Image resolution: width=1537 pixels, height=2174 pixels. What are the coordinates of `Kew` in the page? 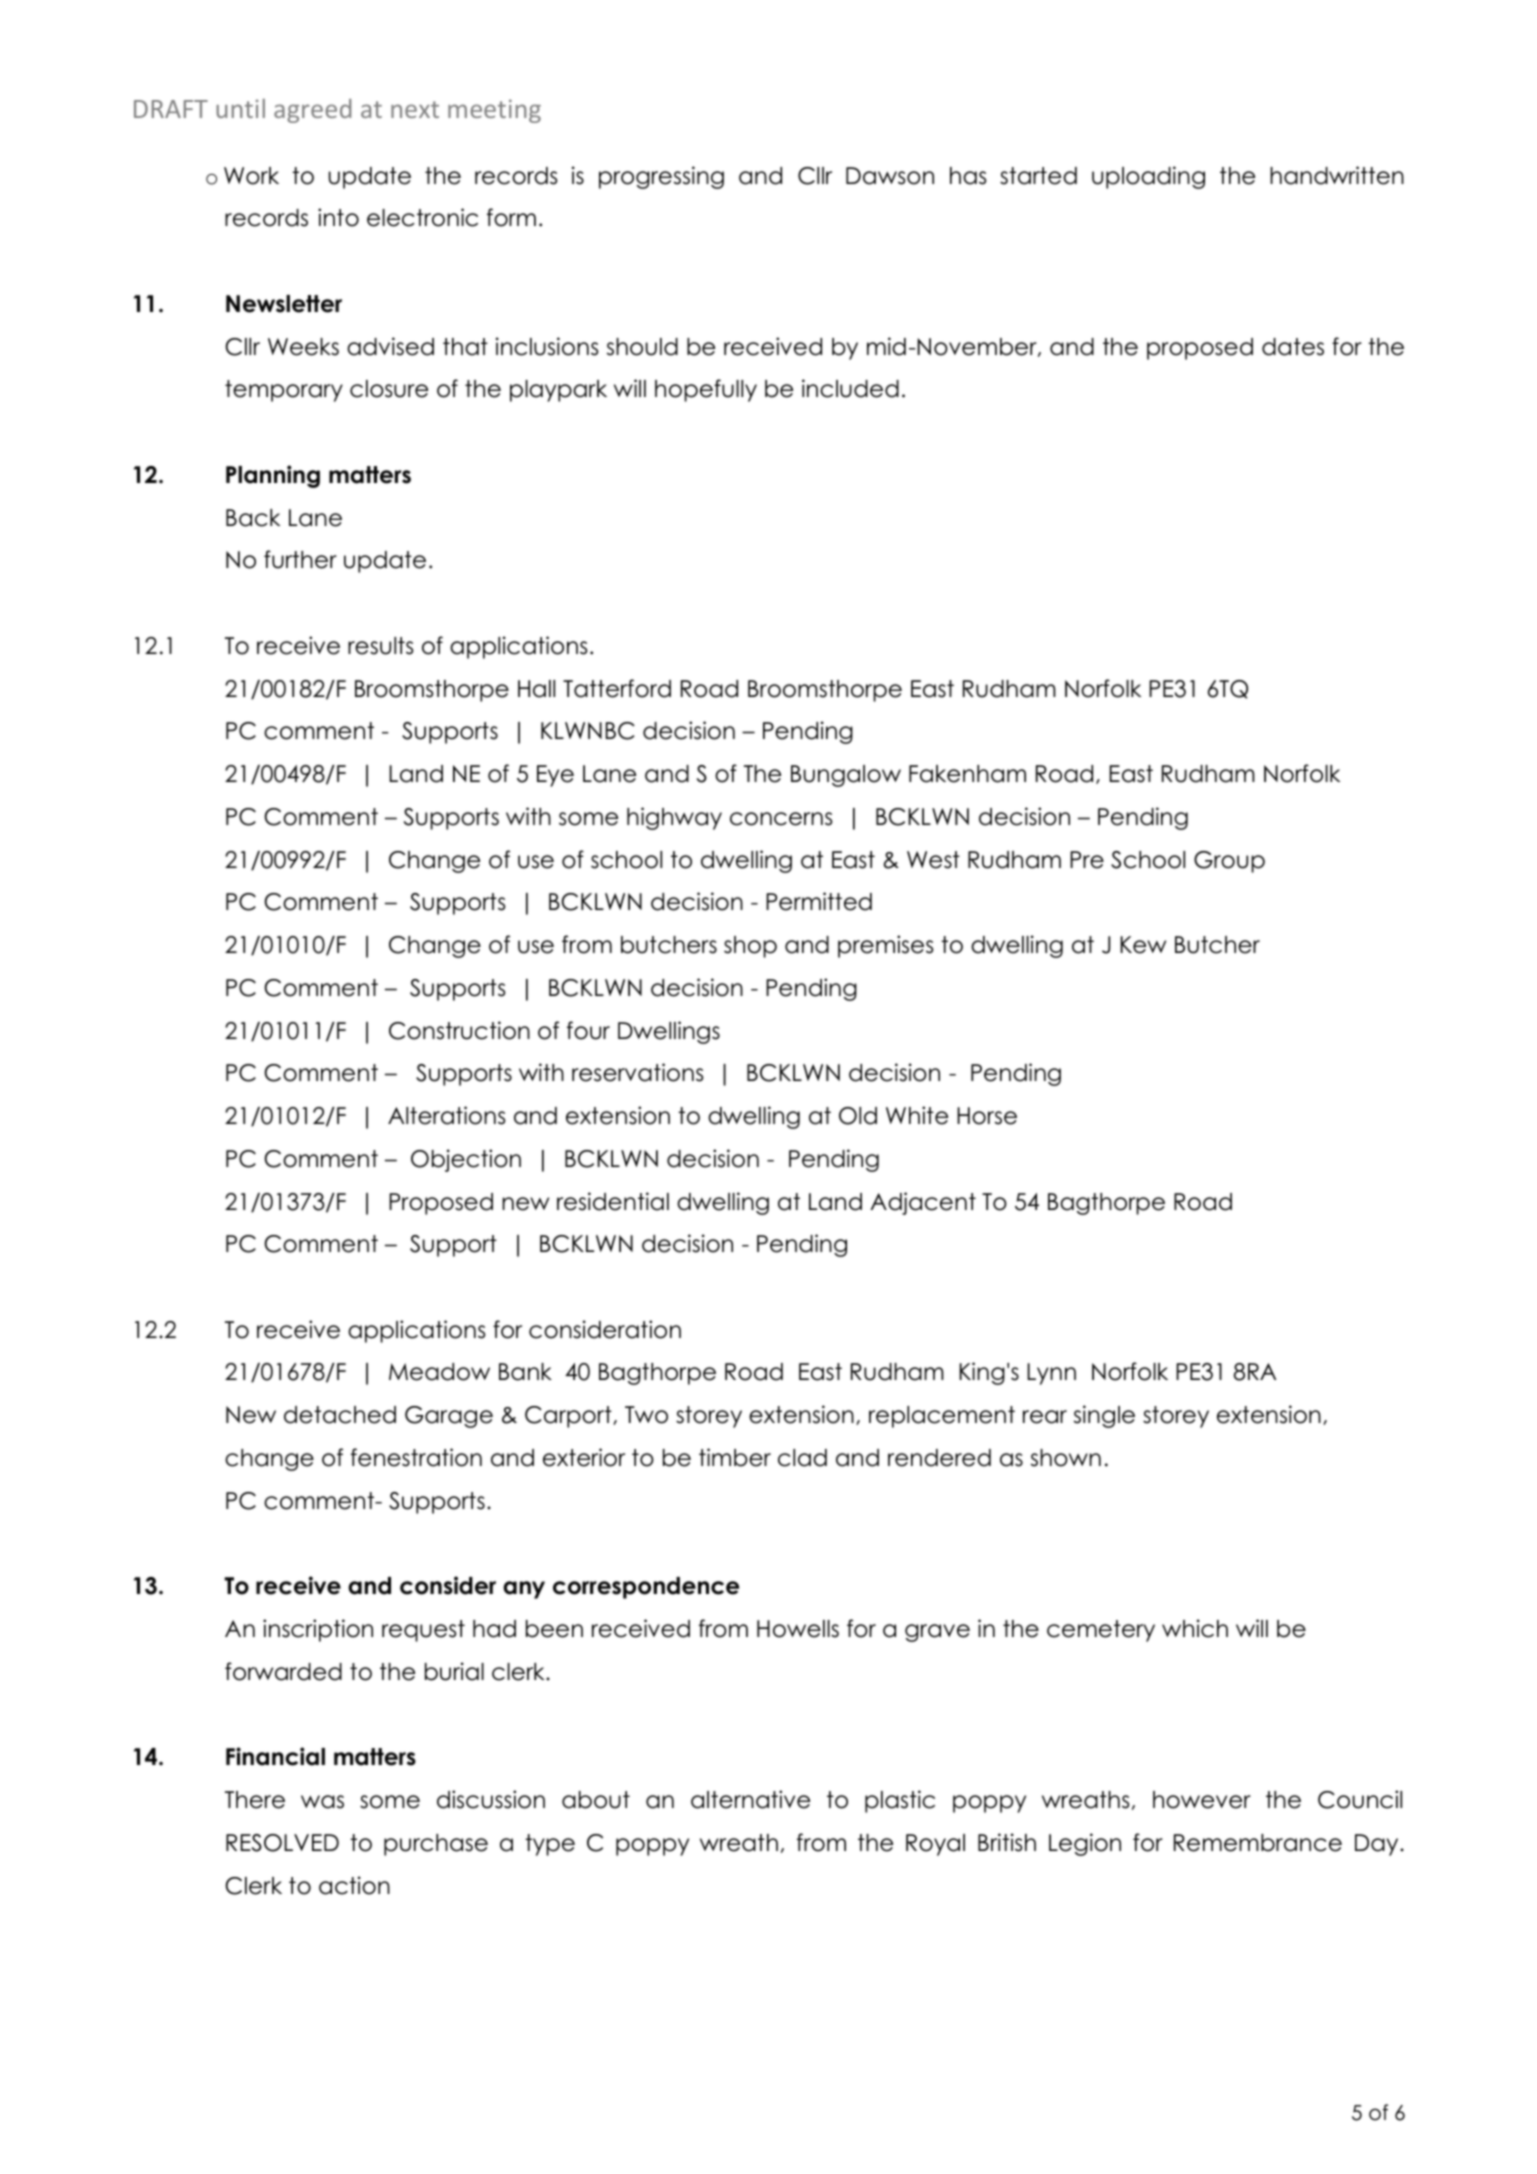 It's located at (1143, 945).
